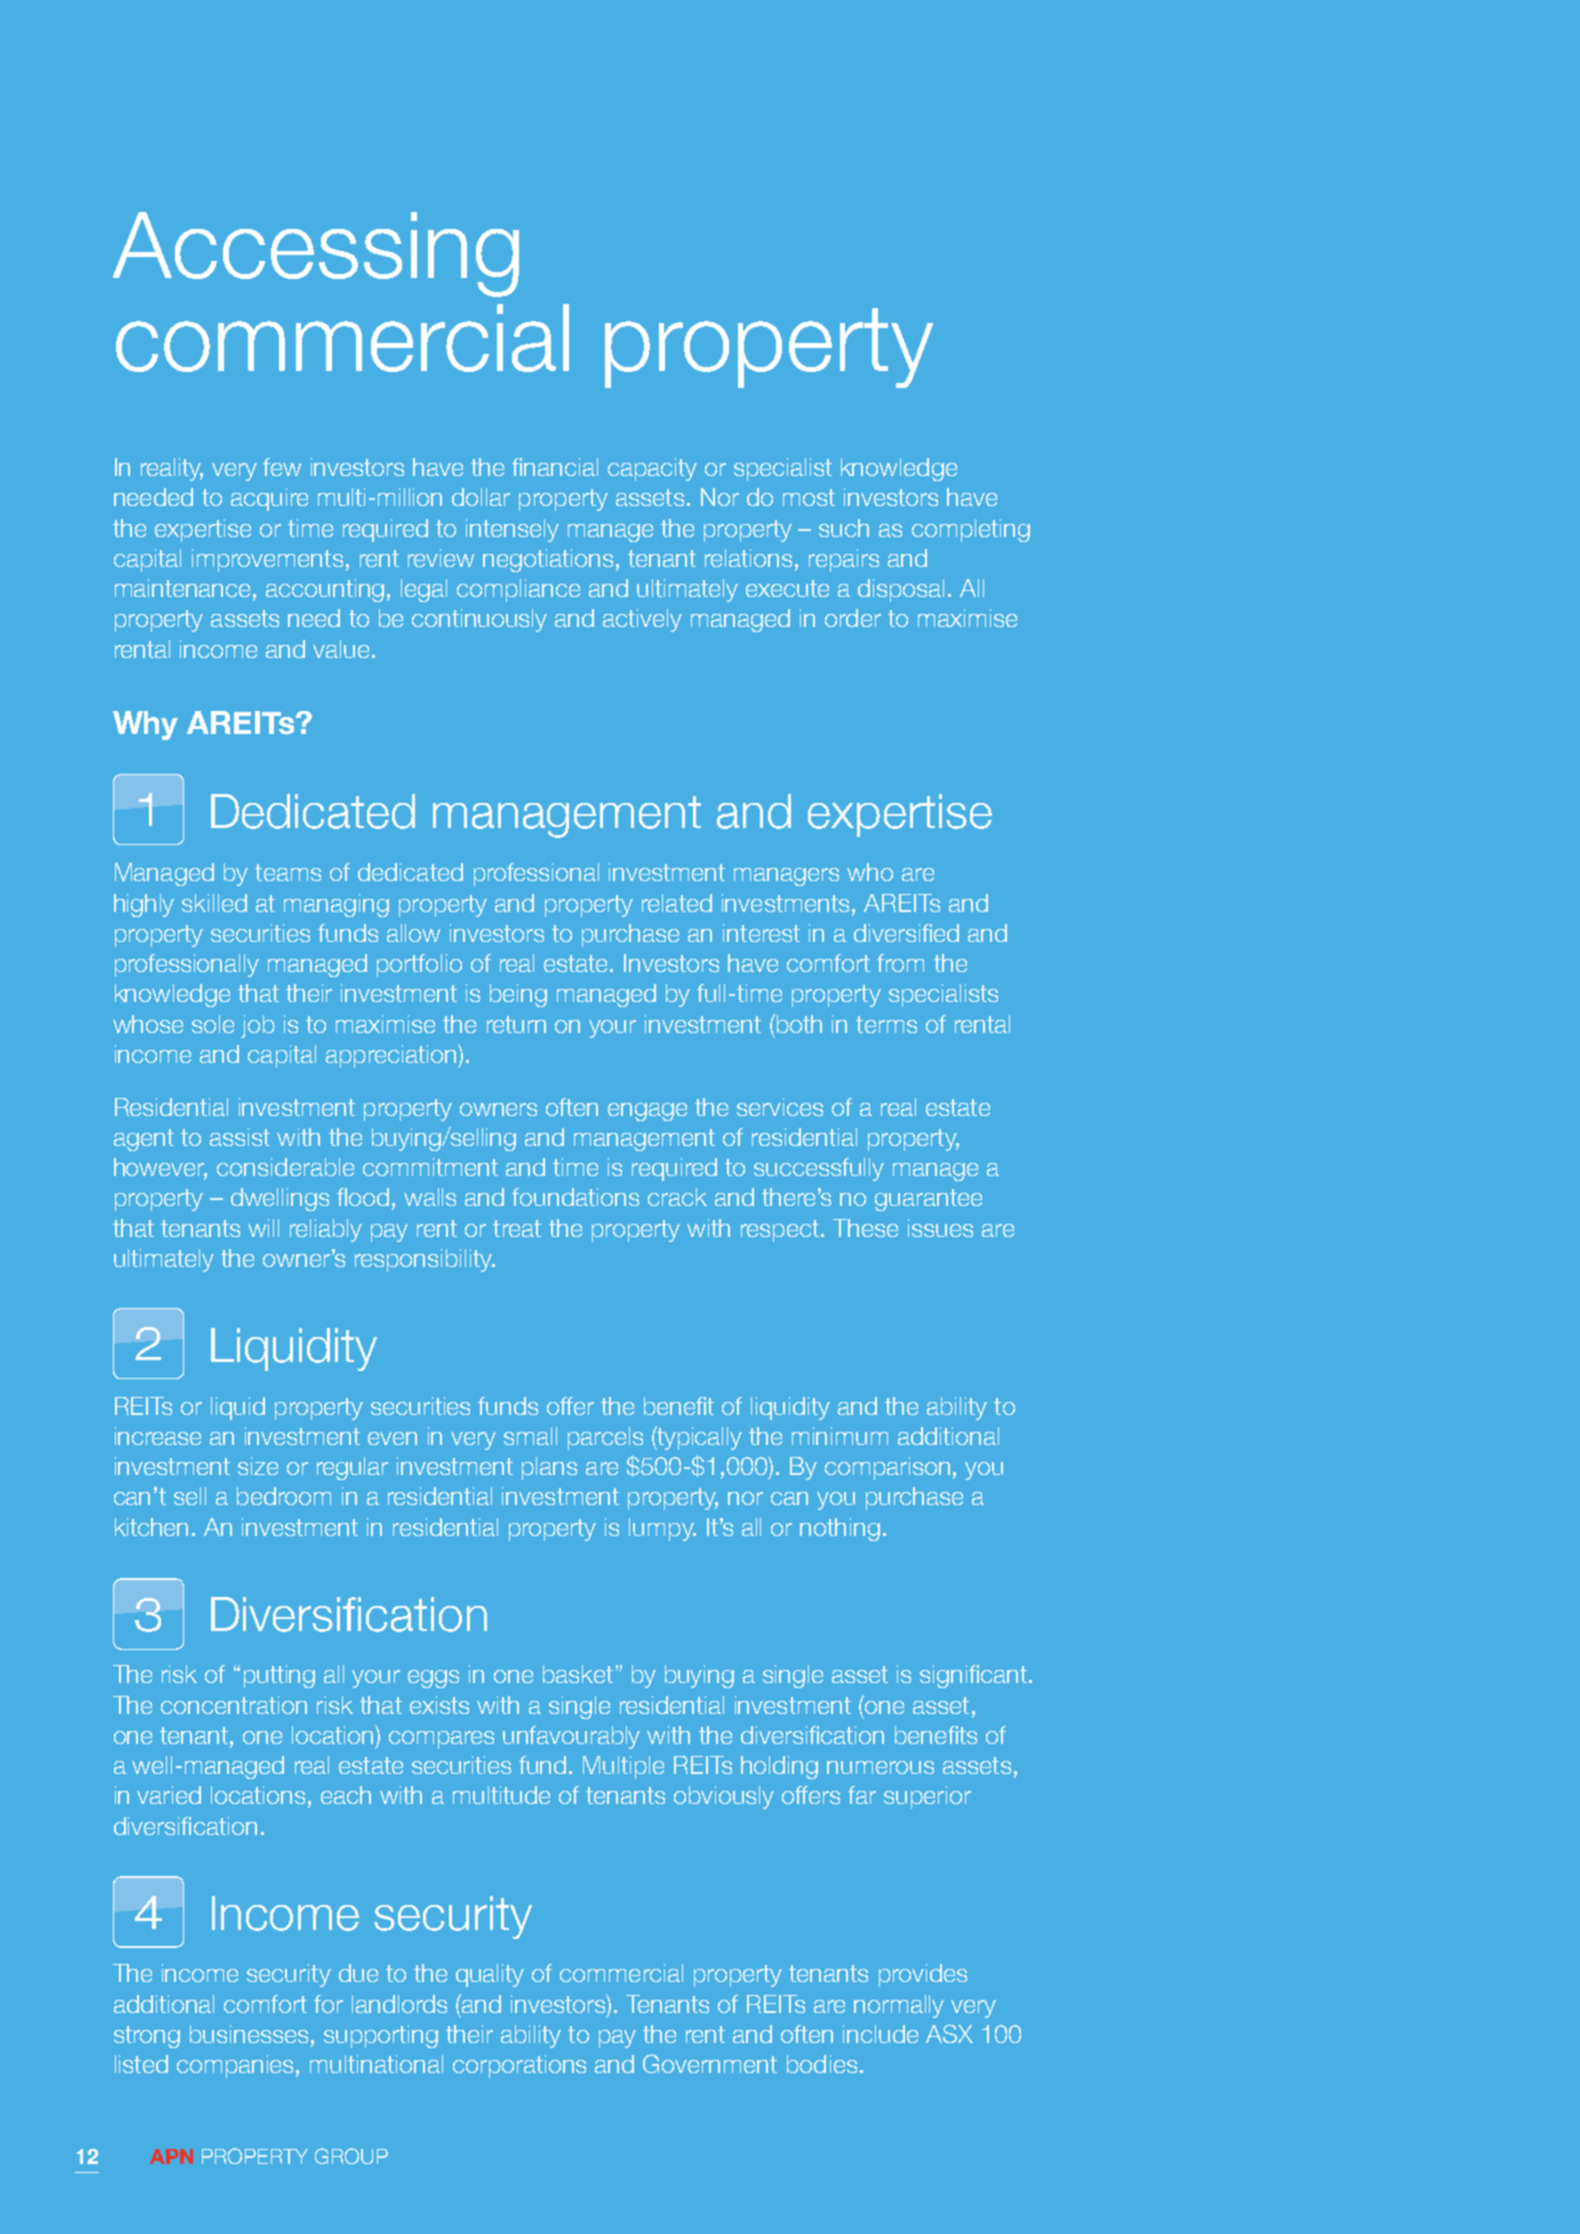 This image has height=2234, width=1580. What do you see at coordinates (249, 2034) in the image?
I see `businesses` at bounding box center [249, 2034].
